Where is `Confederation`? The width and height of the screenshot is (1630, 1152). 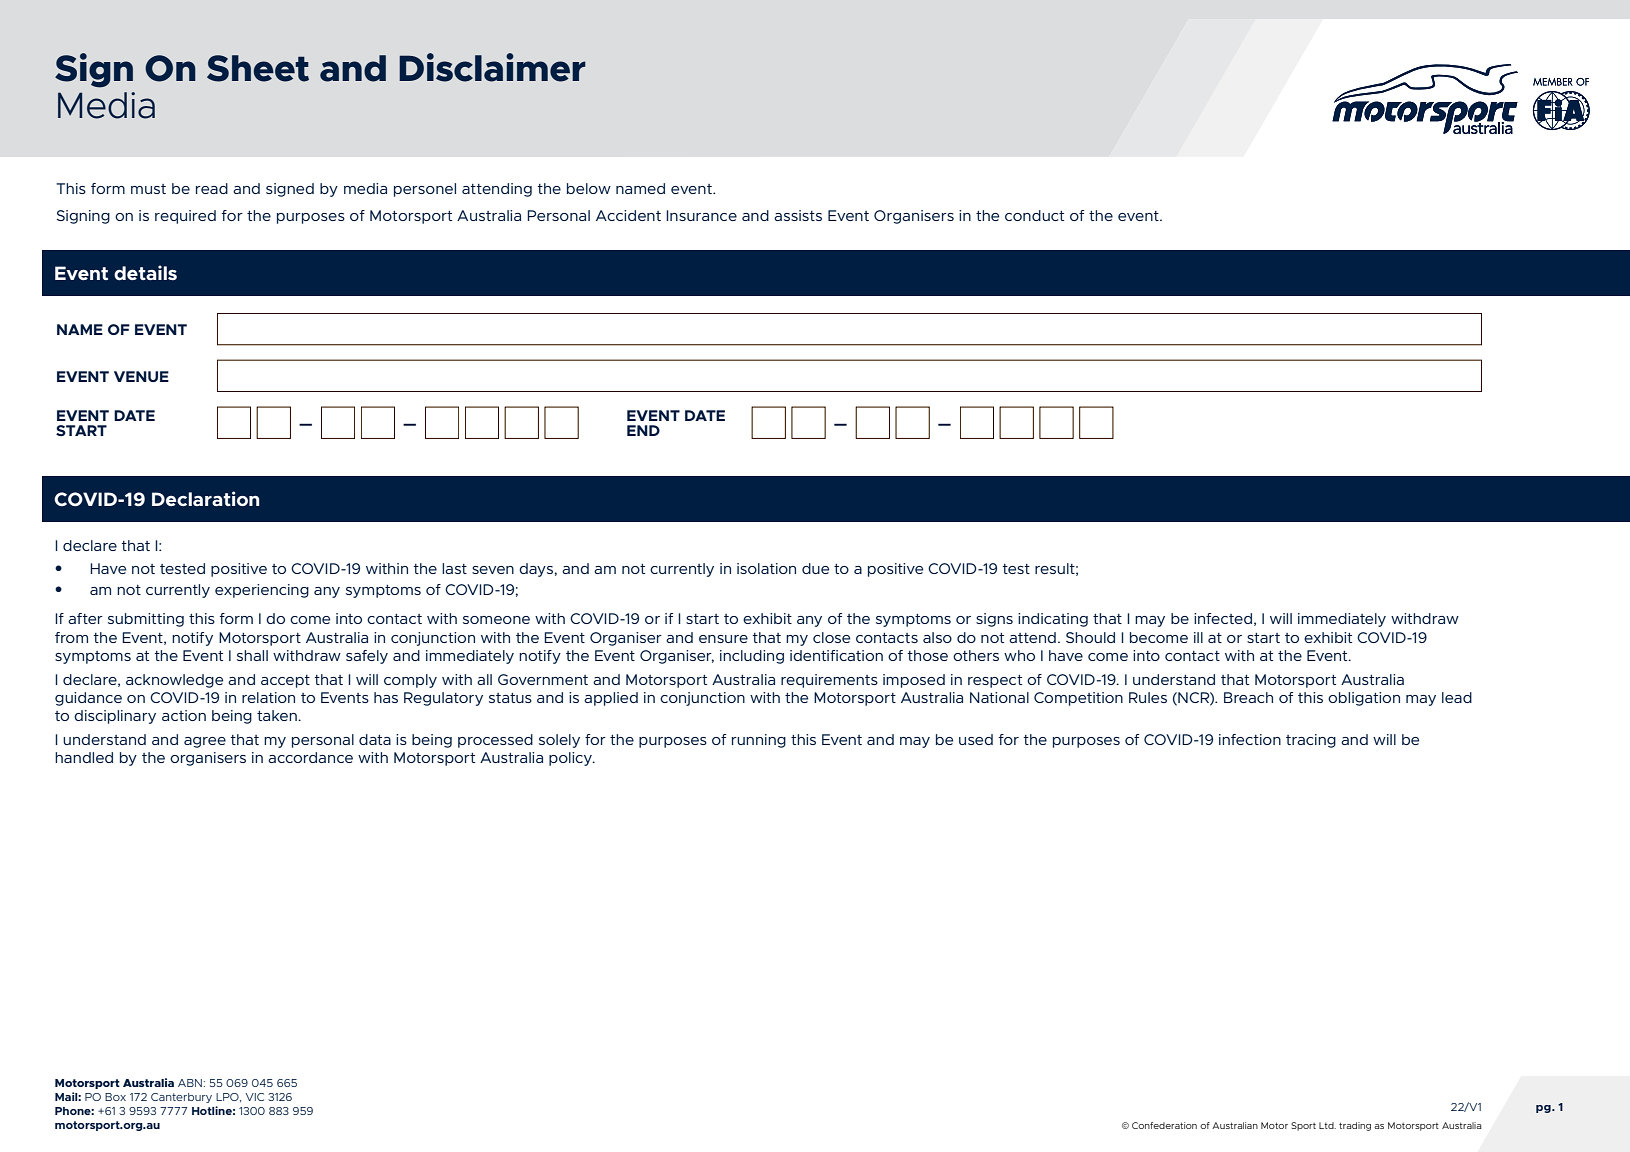 Confederation is located at coordinates (1164, 1125).
